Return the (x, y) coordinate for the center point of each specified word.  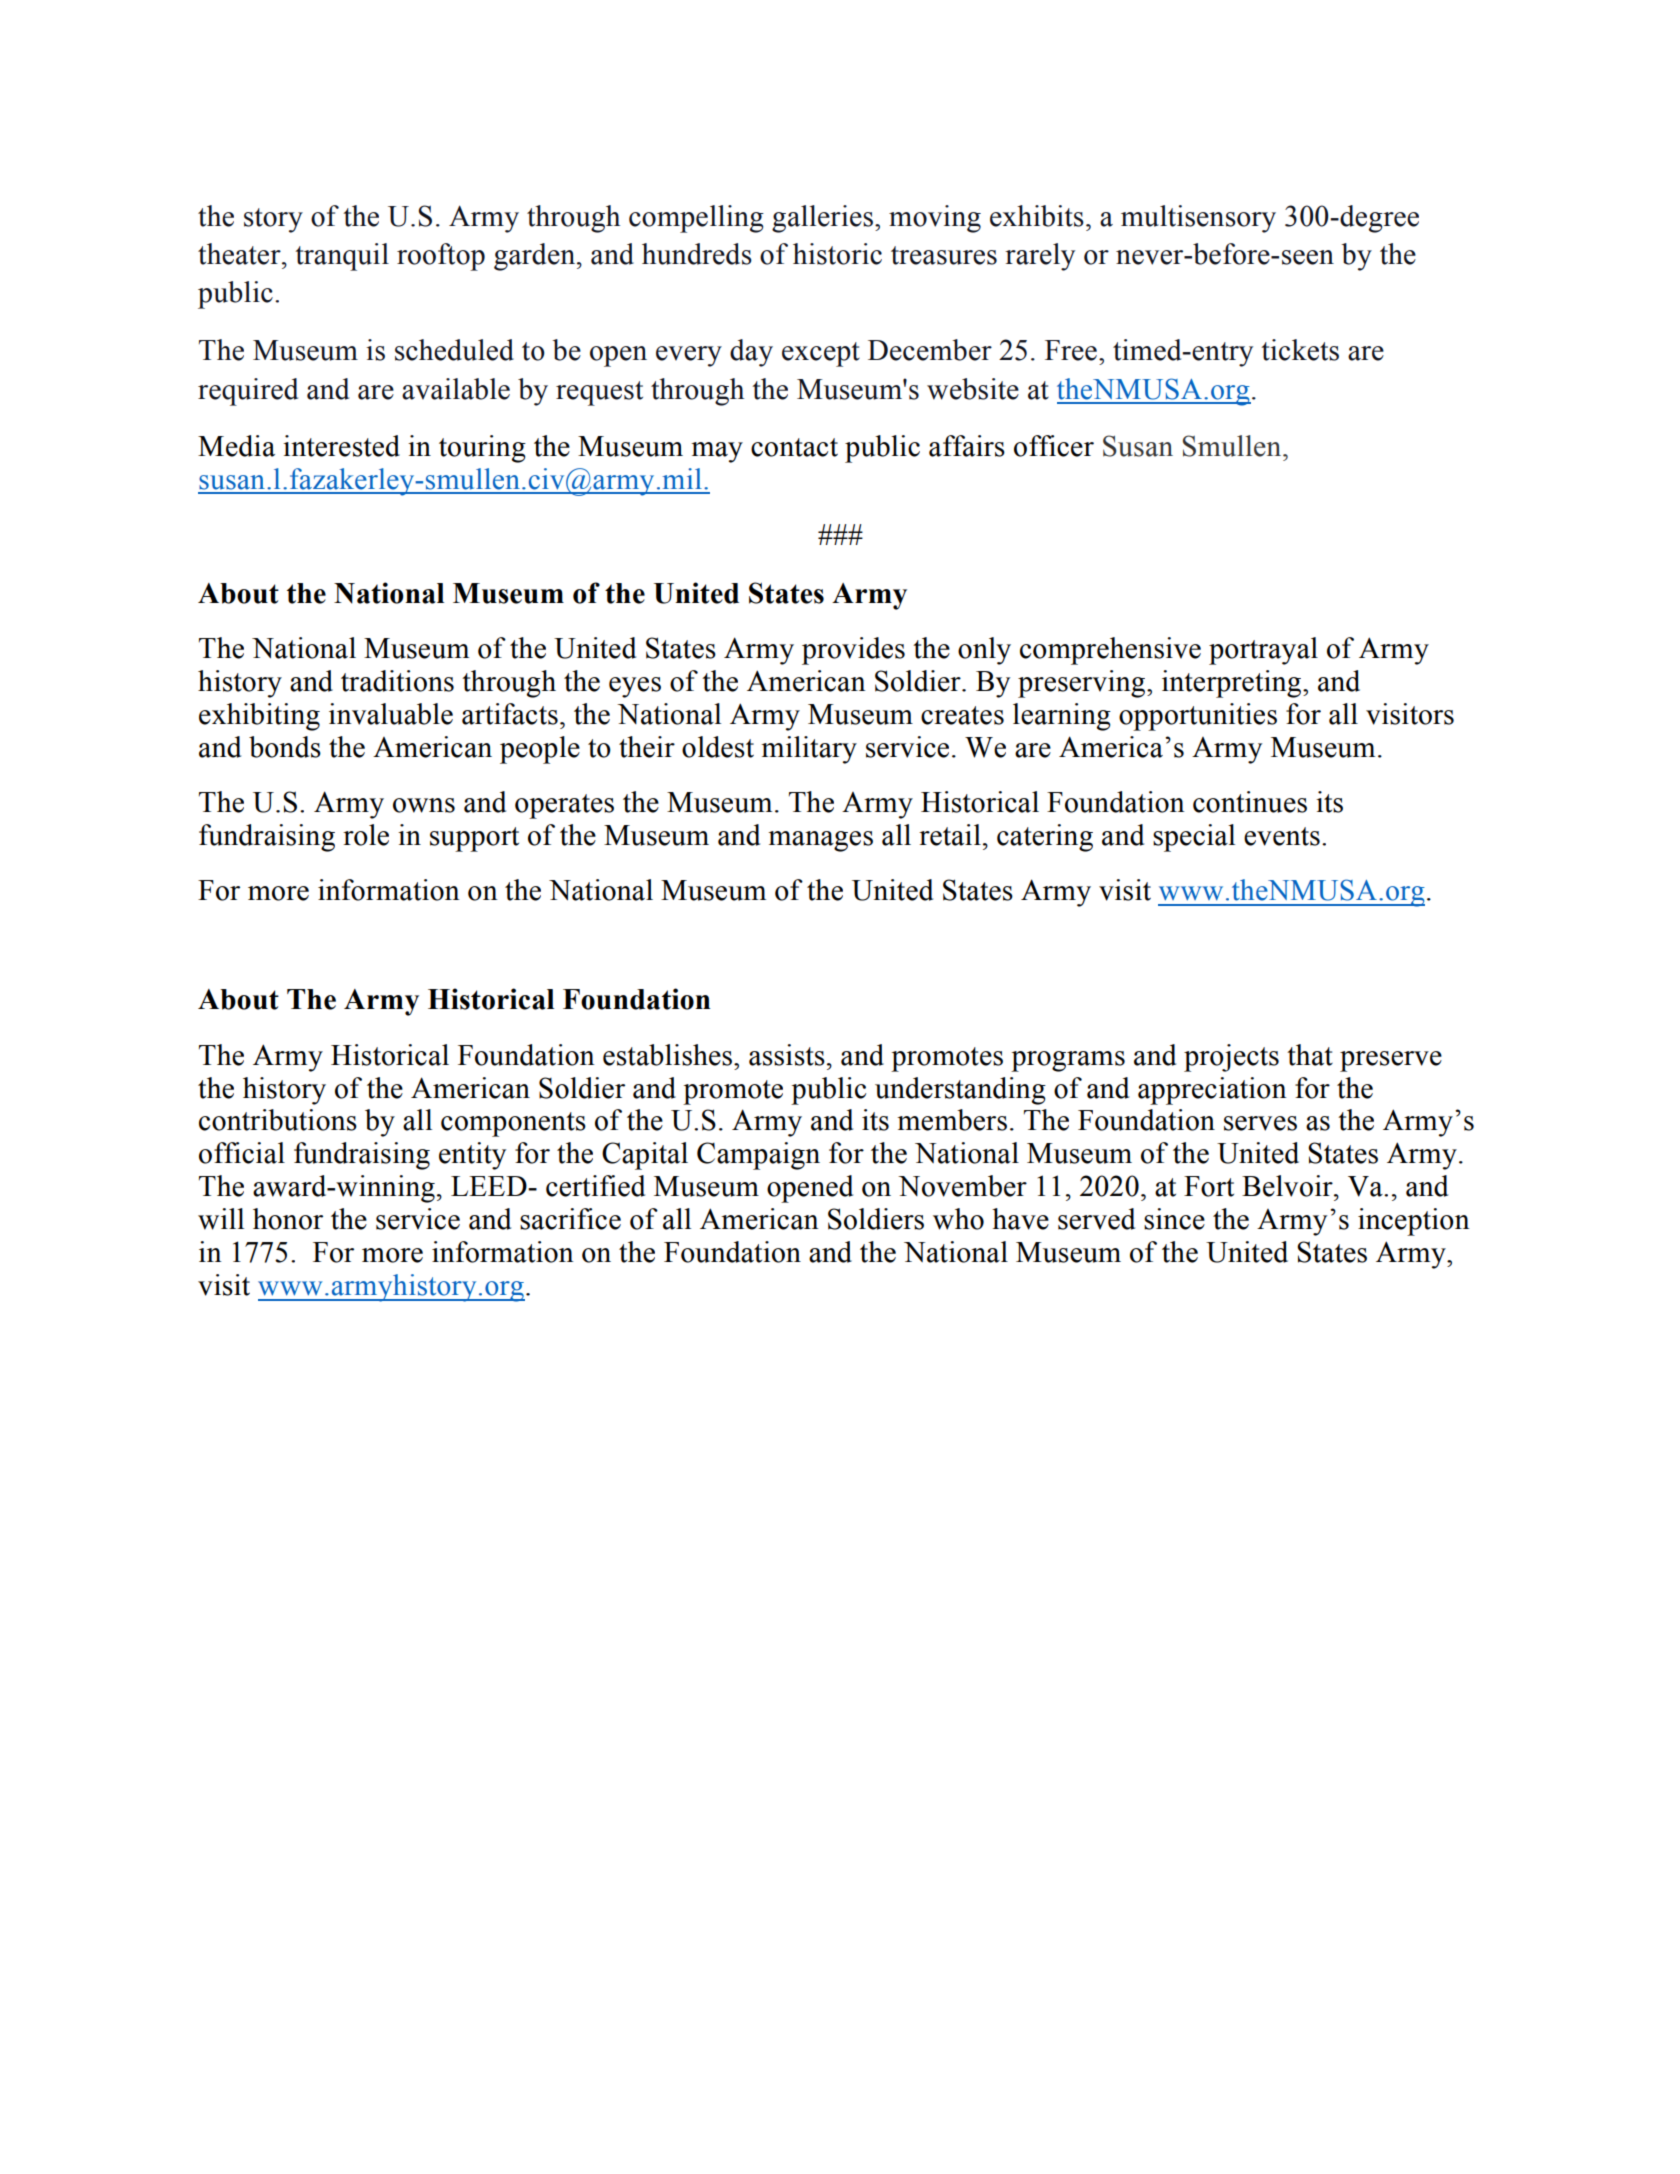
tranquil (342, 257)
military (809, 750)
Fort (1209, 1186)
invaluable (391, 714)
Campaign (758, 1156)
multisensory (1198, 219)
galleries (822, 219)
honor (288, 1219)
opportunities (1198, 717)
